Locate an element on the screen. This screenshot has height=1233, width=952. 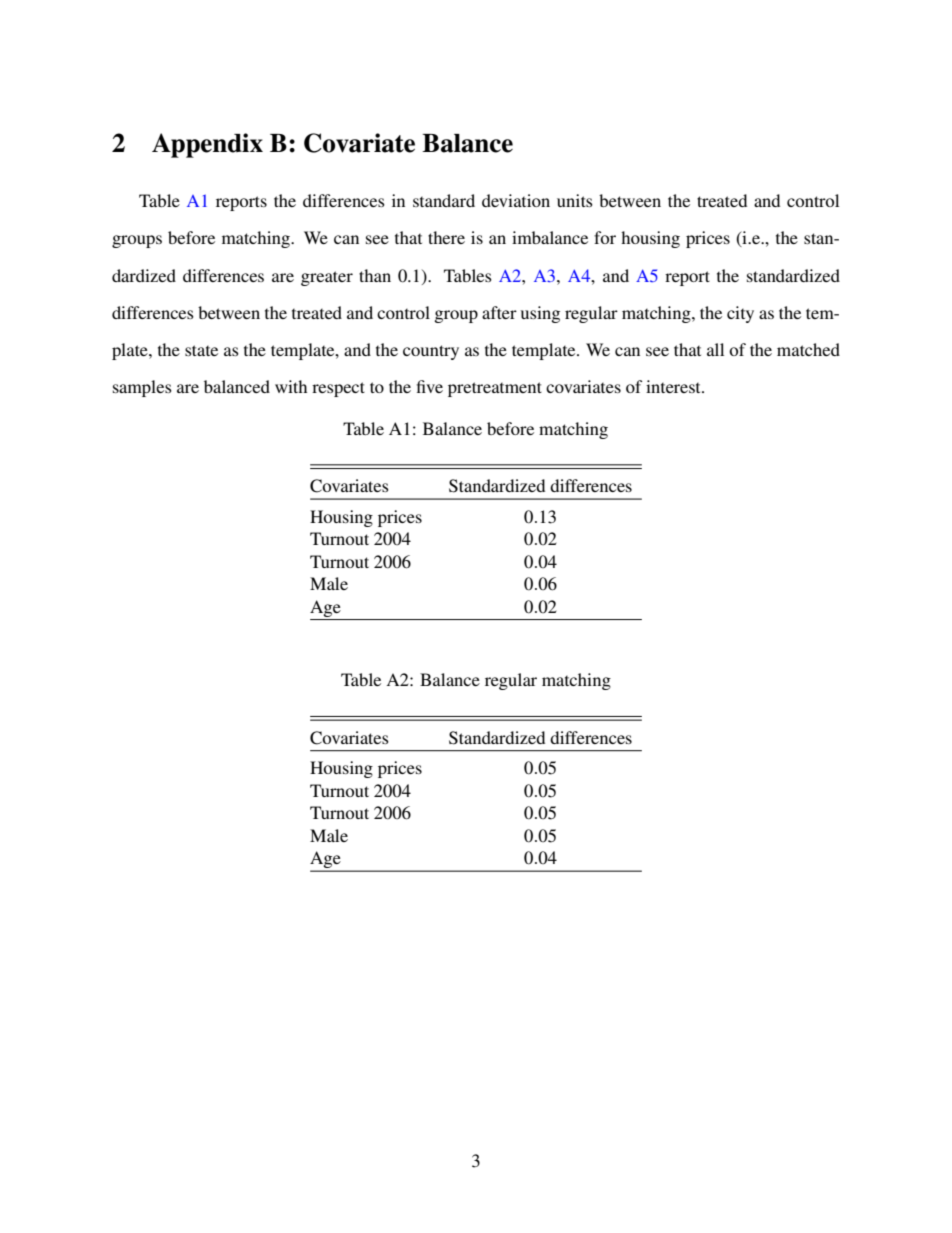
units is located at coordinates (575, 200).
